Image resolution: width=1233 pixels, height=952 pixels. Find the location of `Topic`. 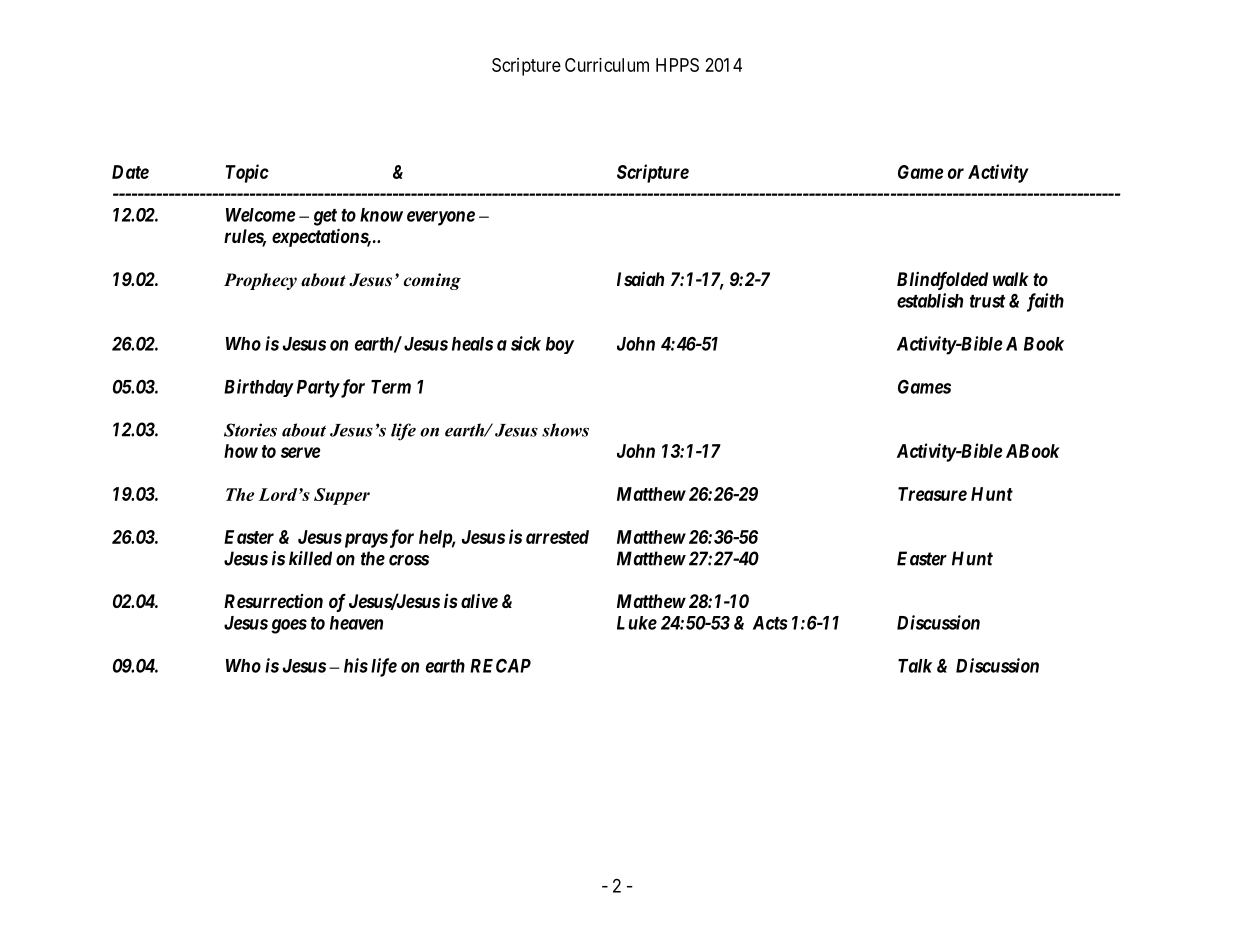

Topic is located at coordinates (247, 173).
